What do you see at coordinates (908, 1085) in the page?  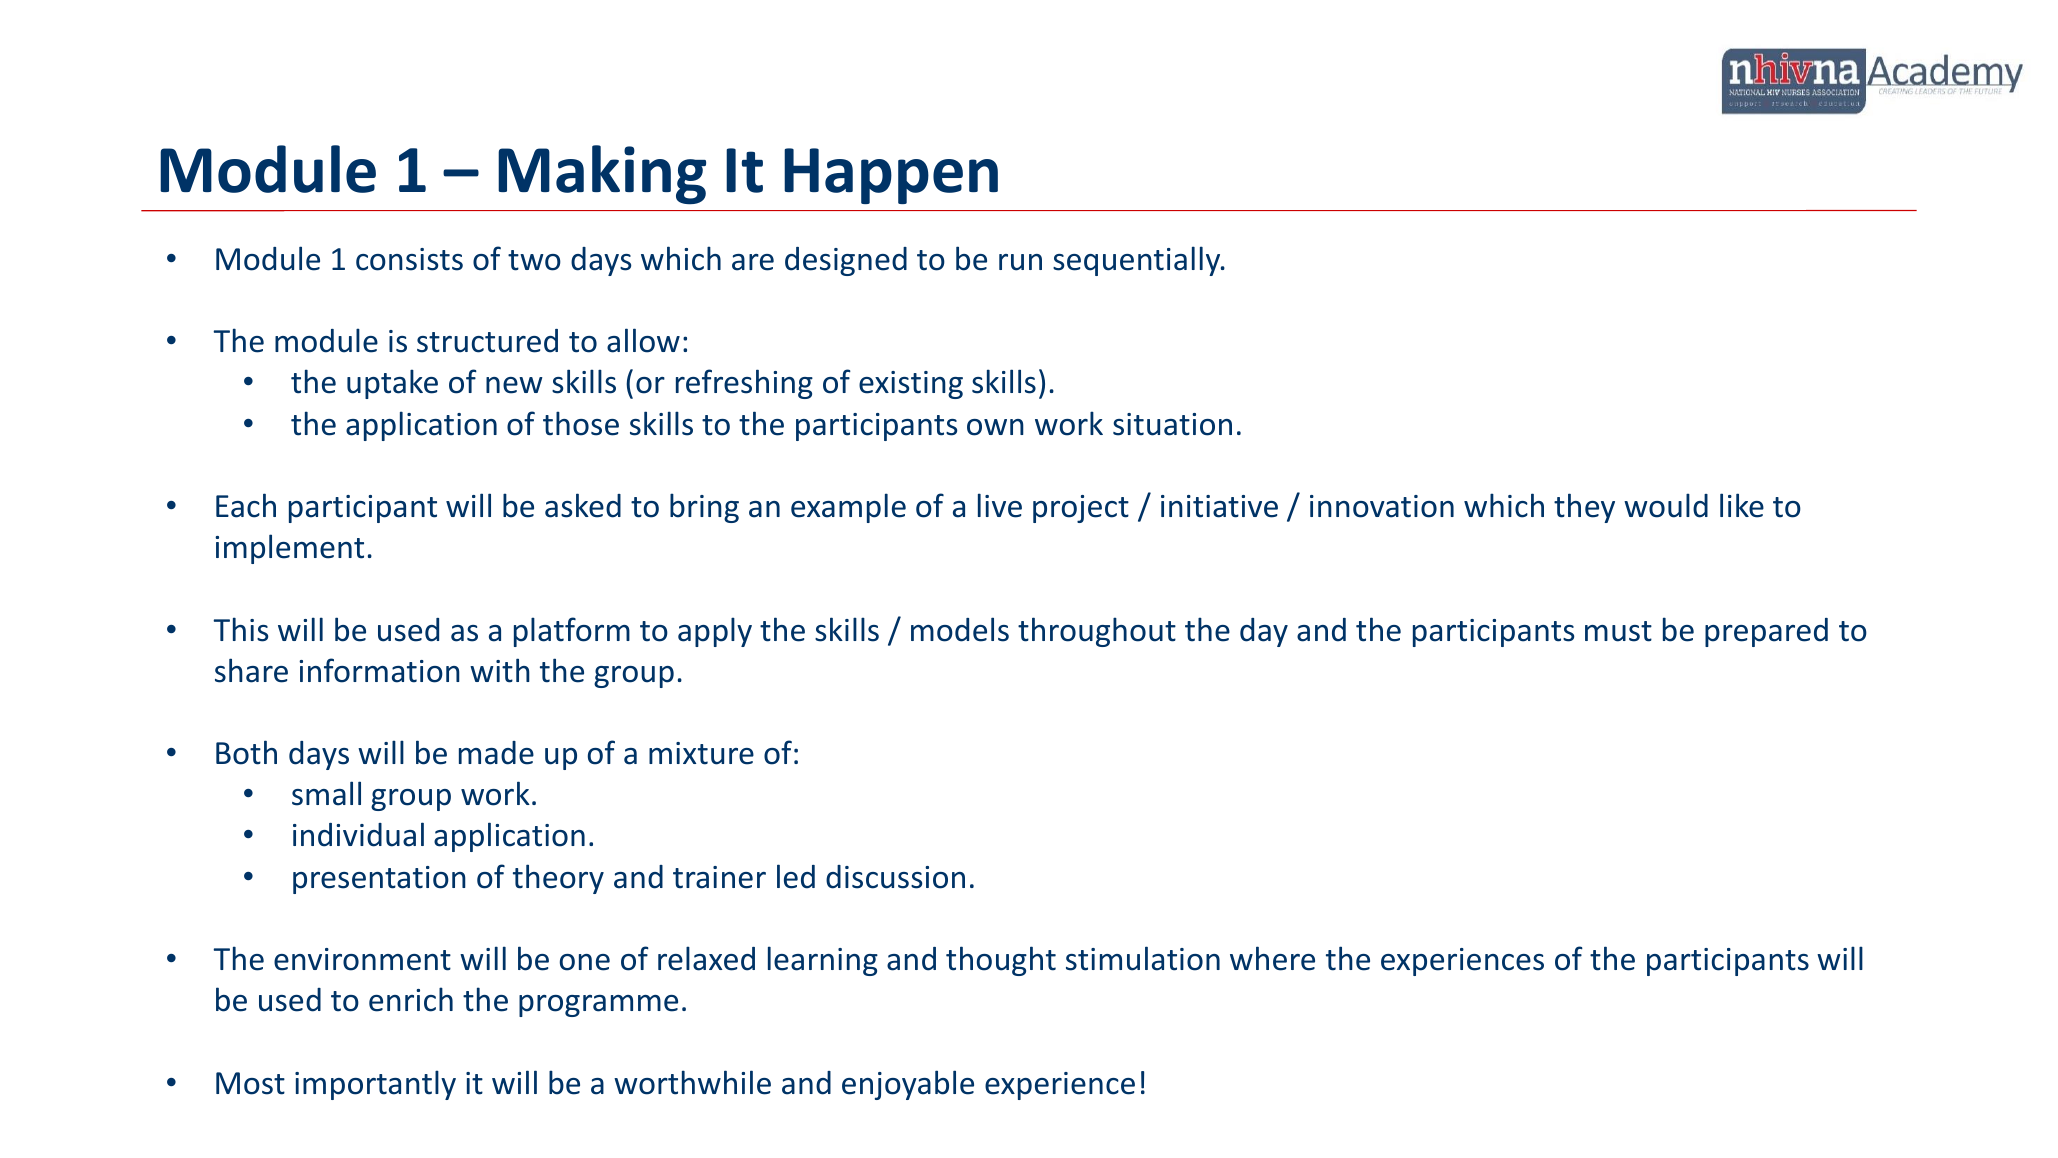 I see `enjoyable` at bounding box center [908, 1085].
